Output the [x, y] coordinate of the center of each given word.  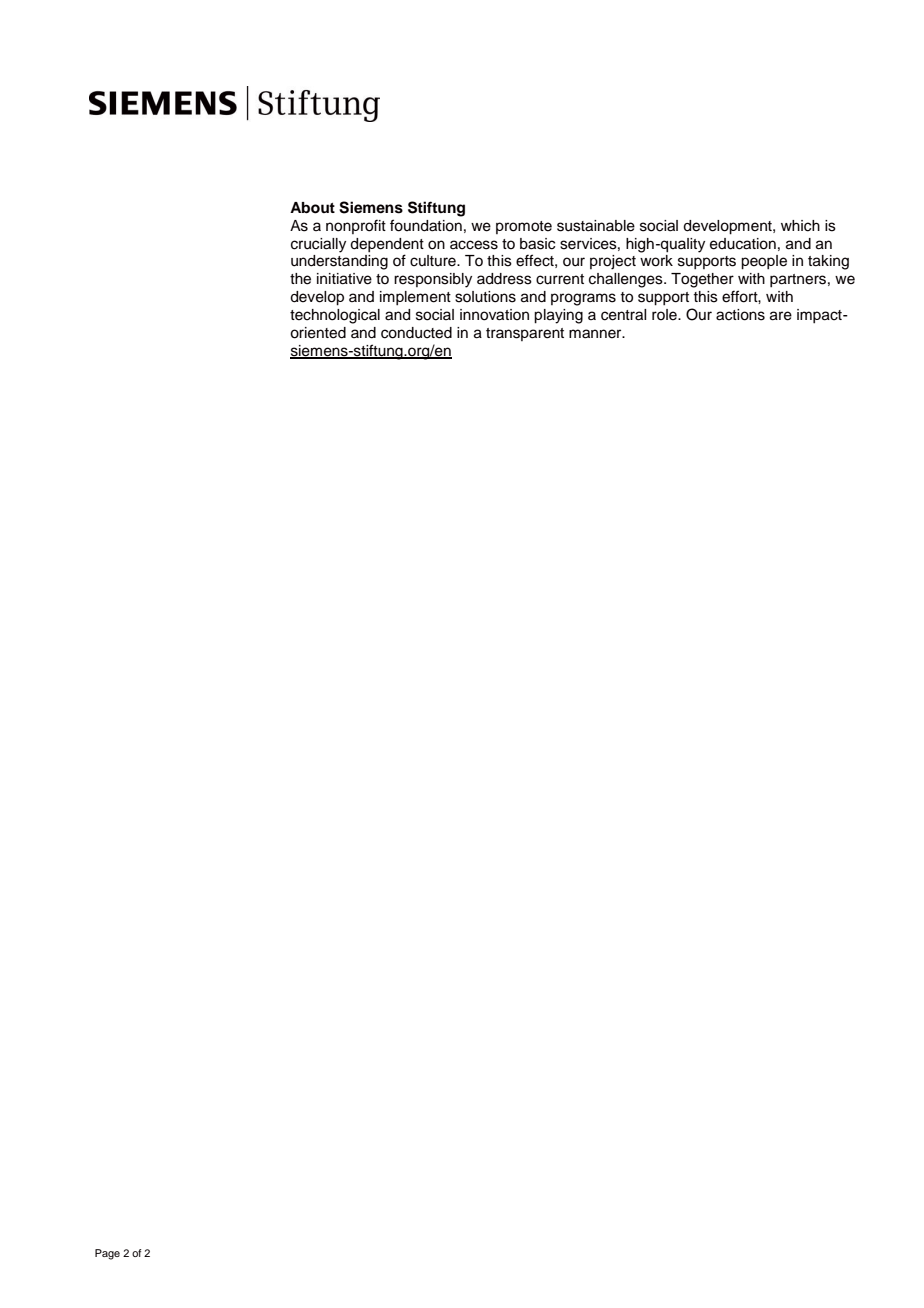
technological [335, 316]
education [743, 244]
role [665, 315]
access [474, 245]
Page [107, 1254]
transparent [525, 334]
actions [740, 315]
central [623, 315]
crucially [318, 245]
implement [415, 298]
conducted [416, 333]
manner [596, 334]
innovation [494, 315]
